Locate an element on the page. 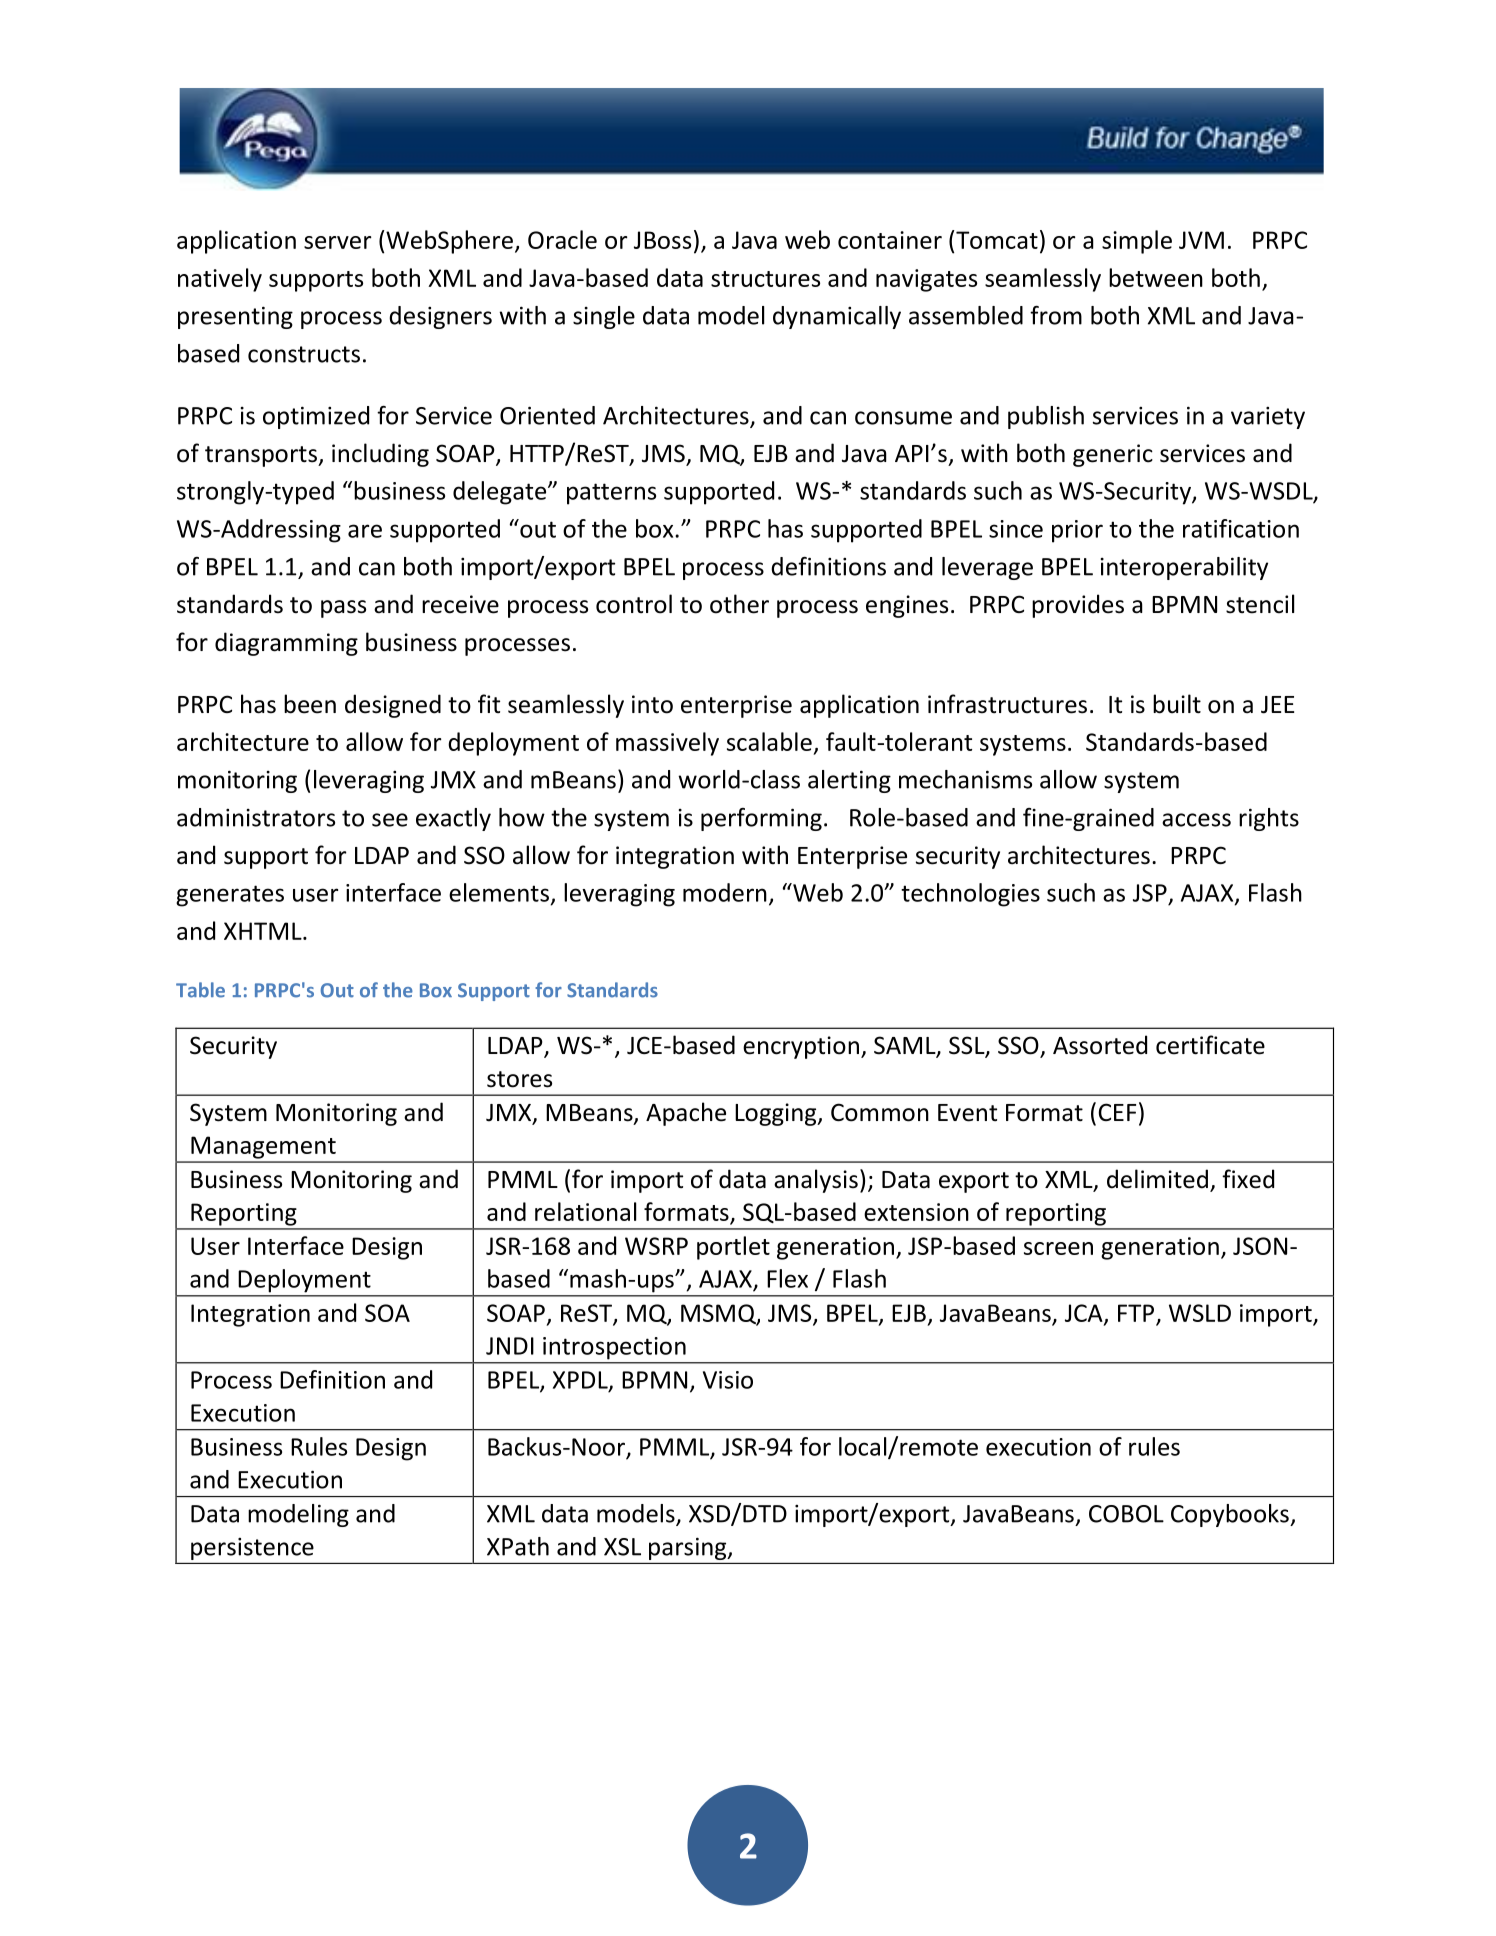  dynamically is located at coordinates (837, 317).
